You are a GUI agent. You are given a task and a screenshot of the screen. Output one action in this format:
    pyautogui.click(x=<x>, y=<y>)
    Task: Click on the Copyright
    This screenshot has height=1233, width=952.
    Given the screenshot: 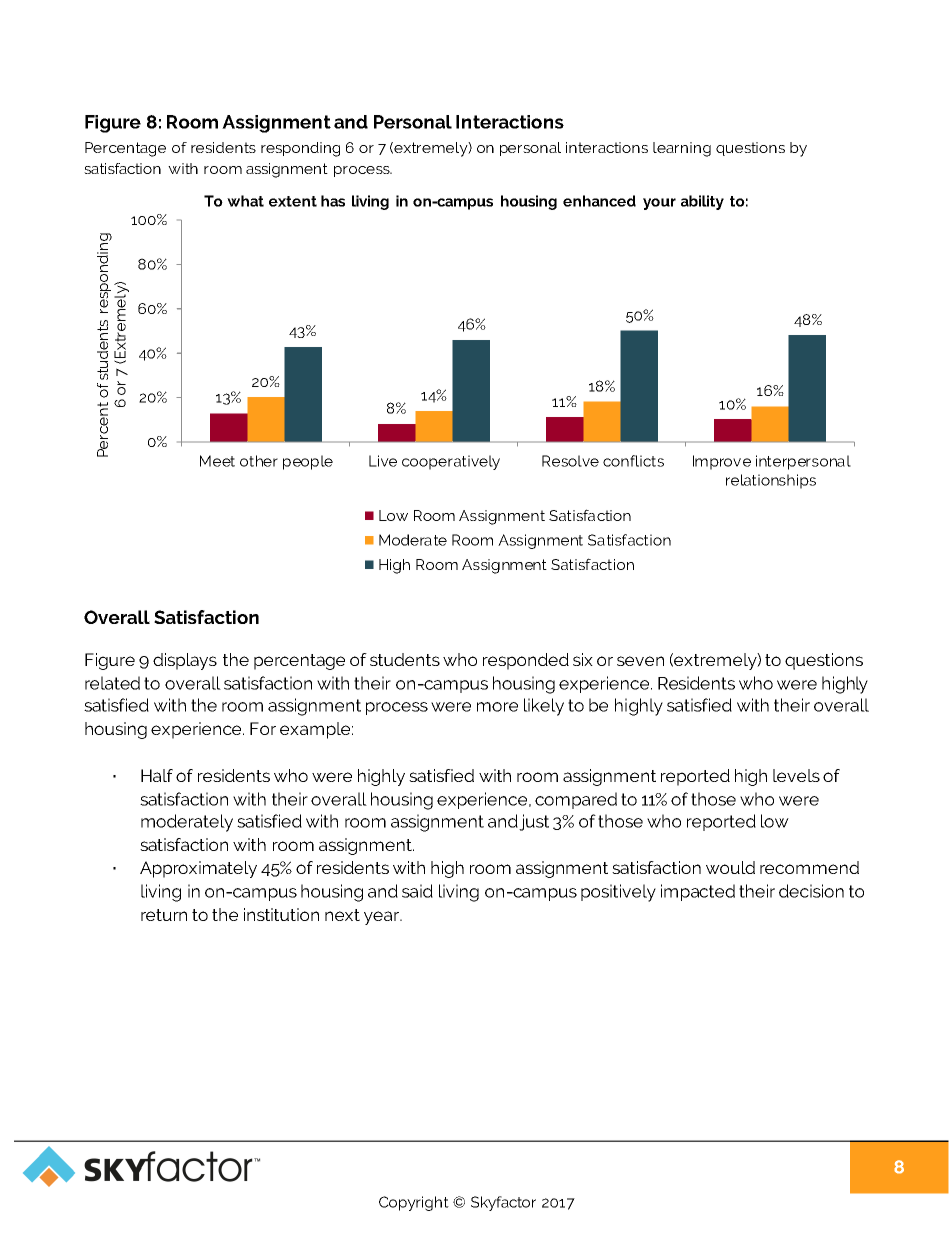 What is the action you would take?
    pyautogui.click(x=414, y=1203)
